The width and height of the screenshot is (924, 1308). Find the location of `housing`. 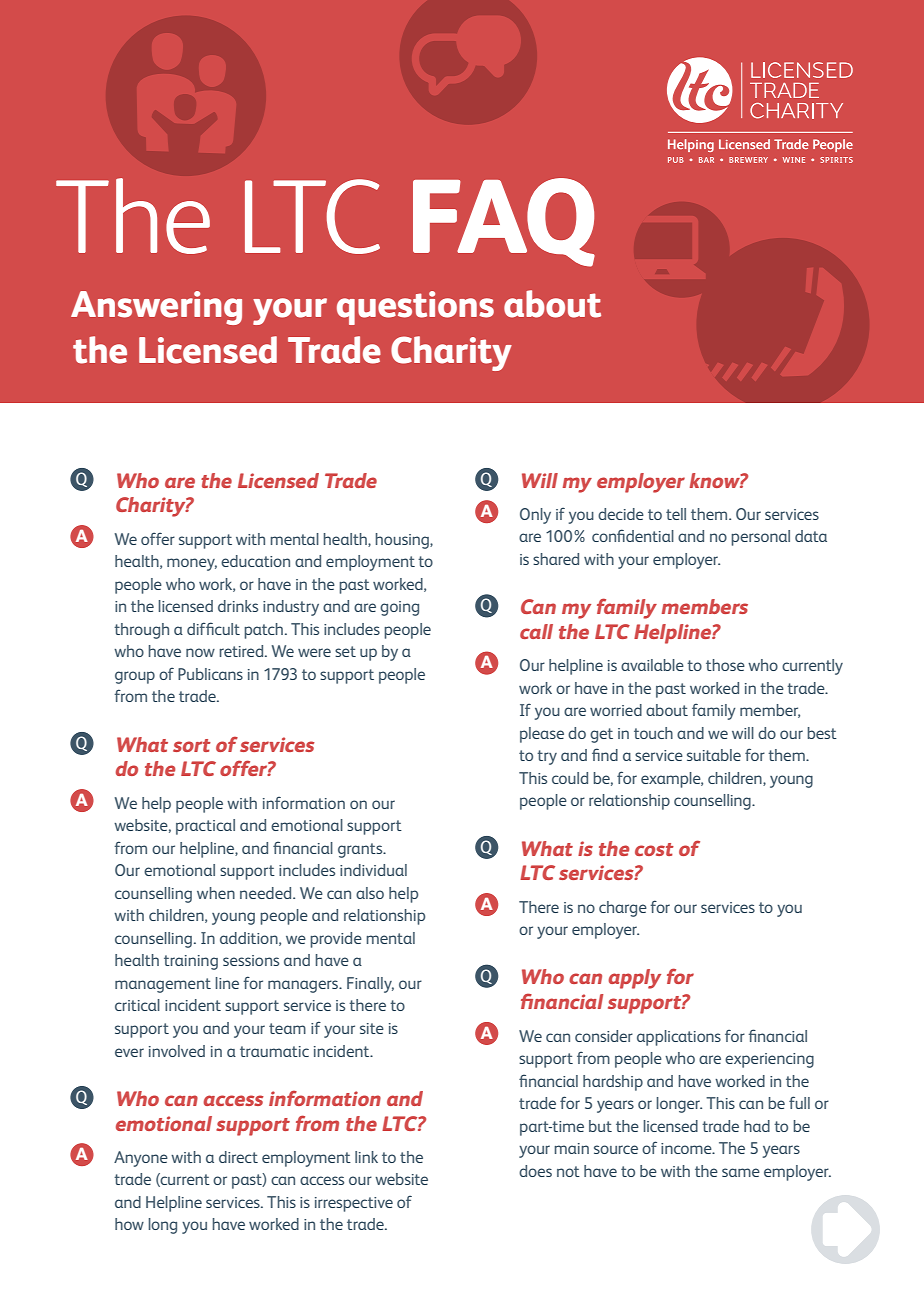

housing is located at coordinates (403, 541).
